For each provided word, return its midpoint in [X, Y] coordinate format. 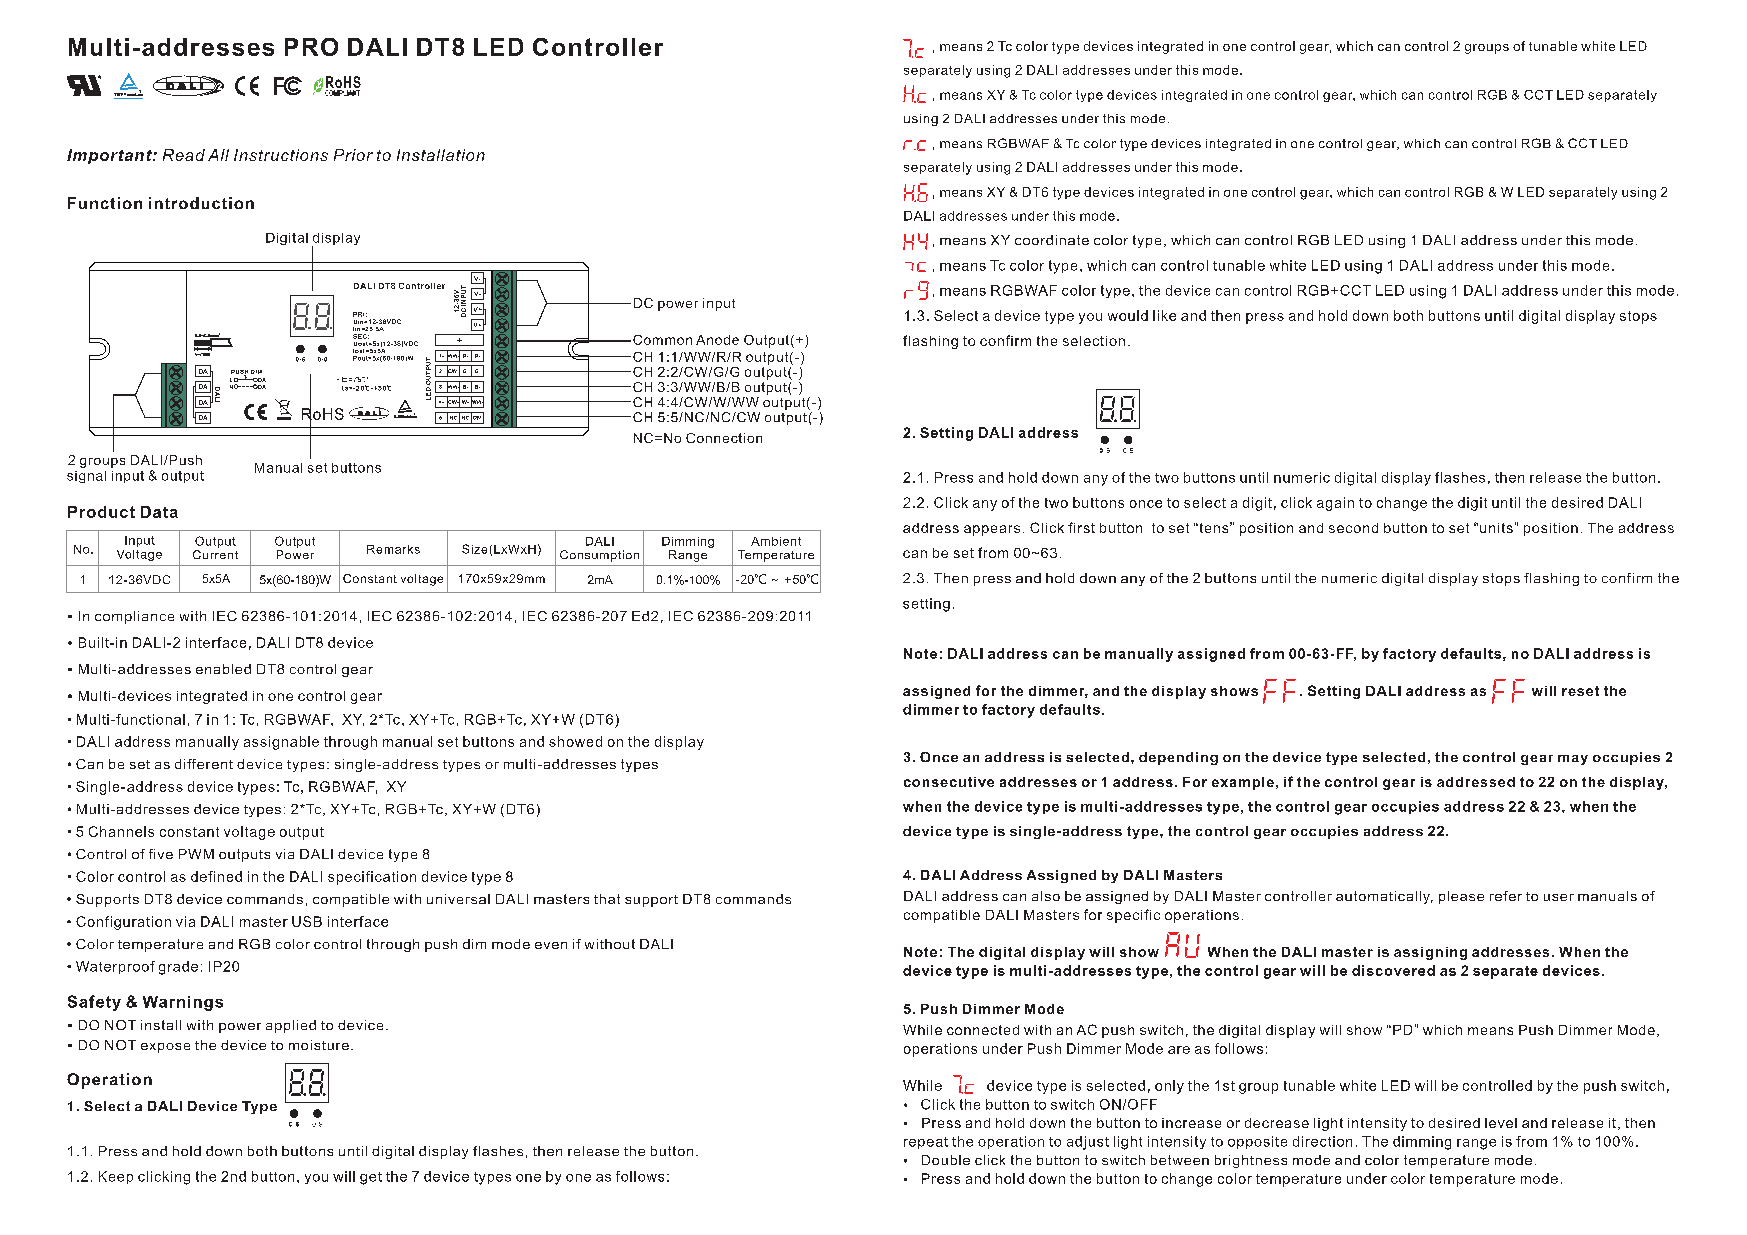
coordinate [1052, 240]
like [1164, 315]
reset [1580, 691]
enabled [223, 669]
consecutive [949, 782]
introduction [201, 203]
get [371, 1178]
